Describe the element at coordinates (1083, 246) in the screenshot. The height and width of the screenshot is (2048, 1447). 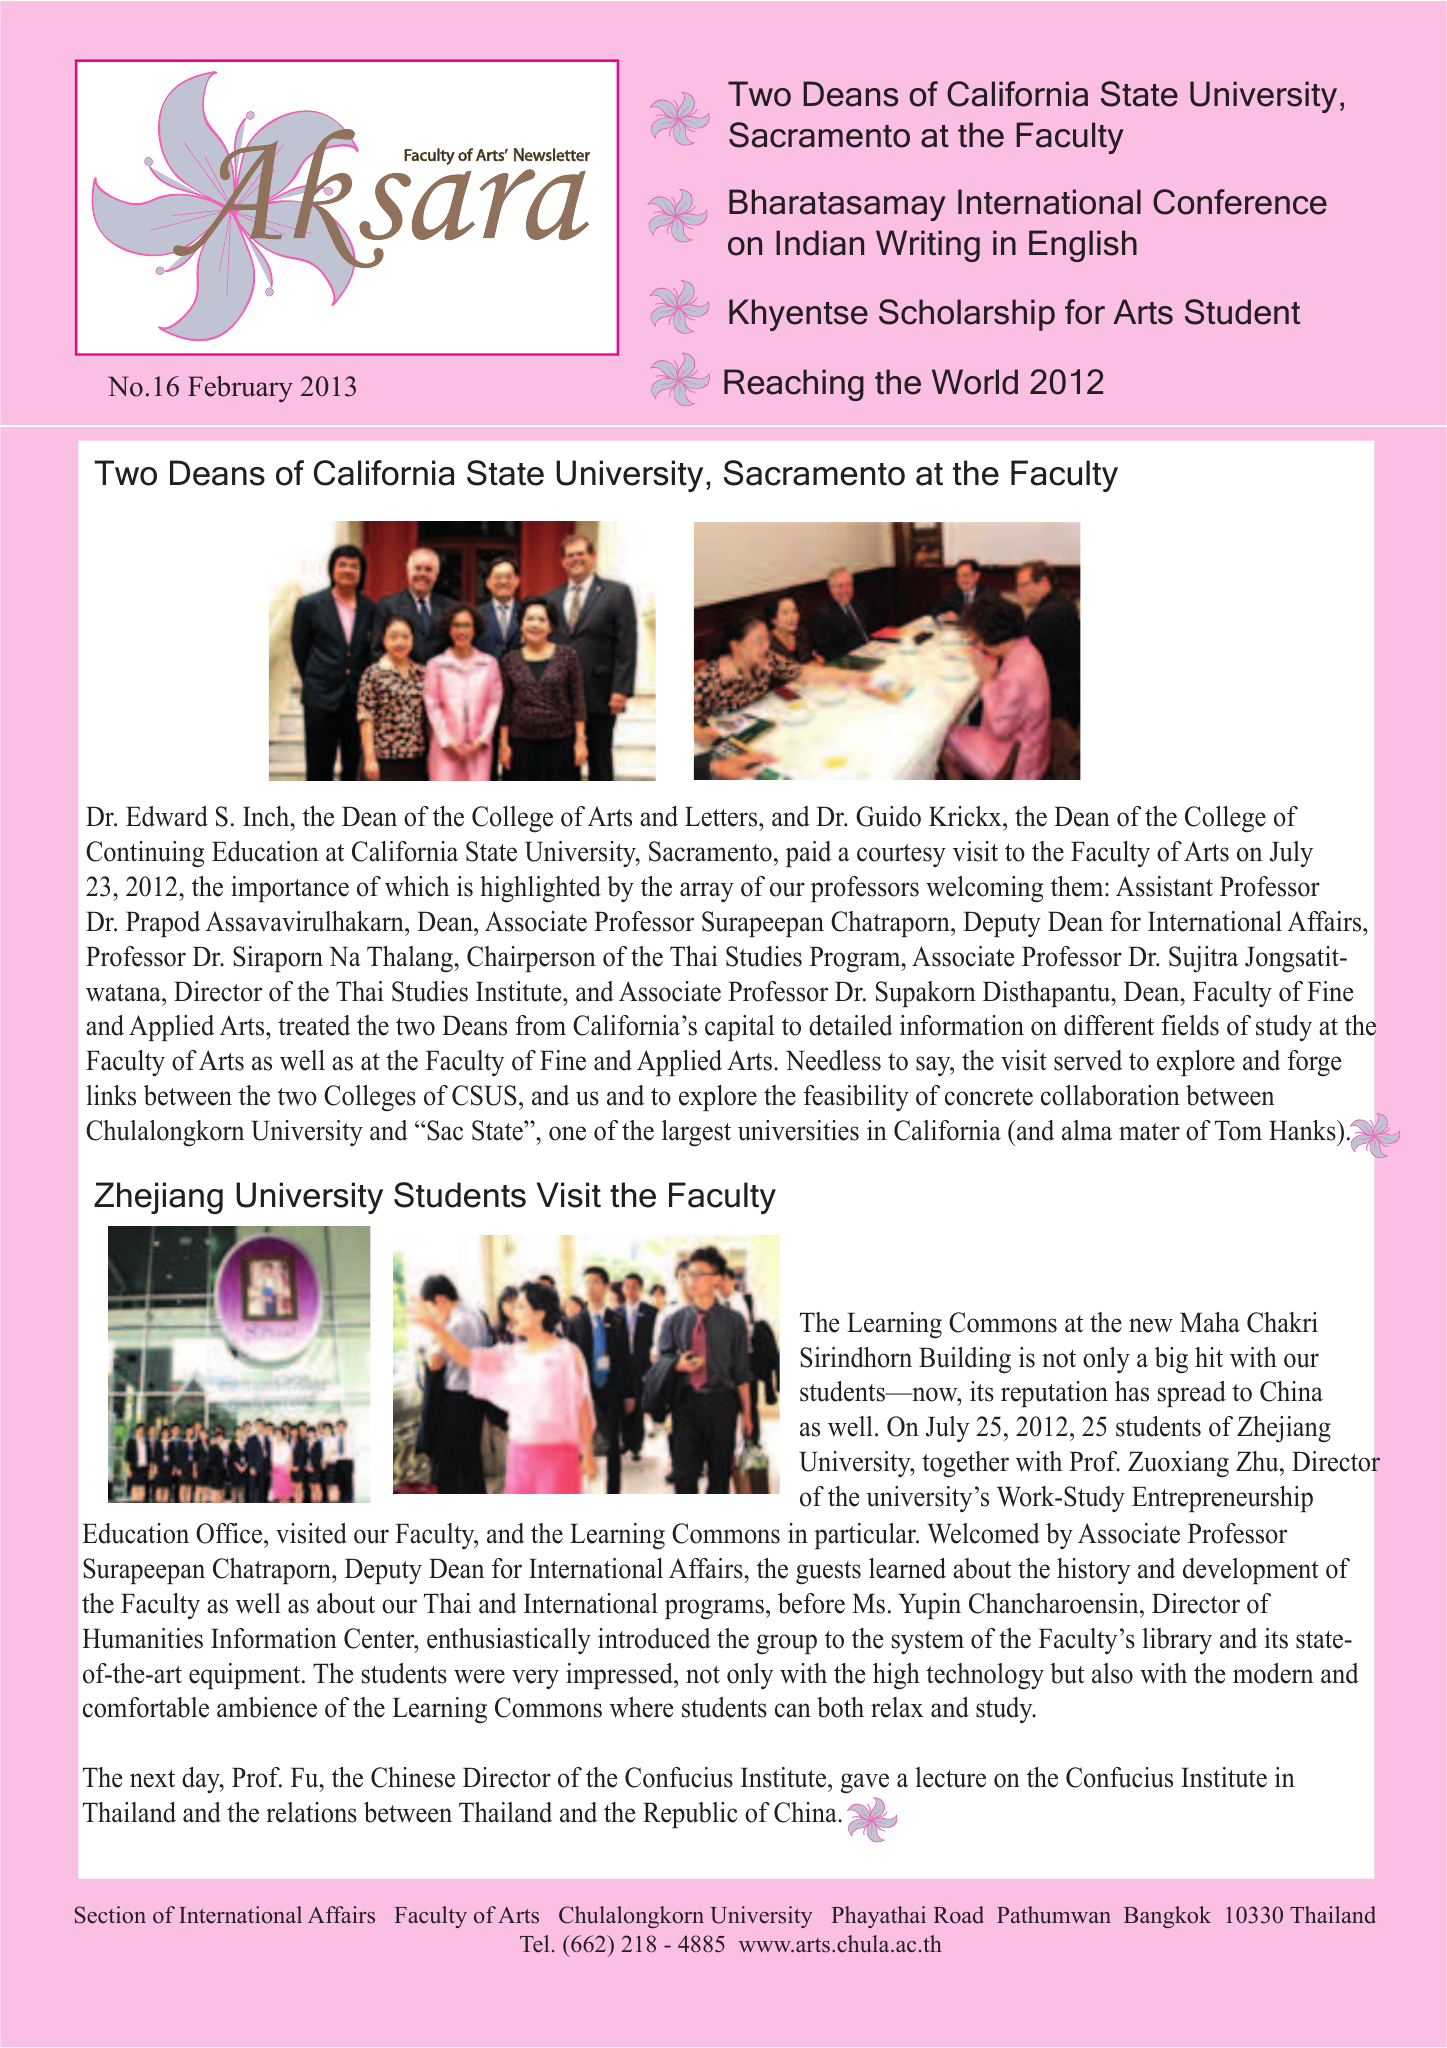
I see `English` at that location.
